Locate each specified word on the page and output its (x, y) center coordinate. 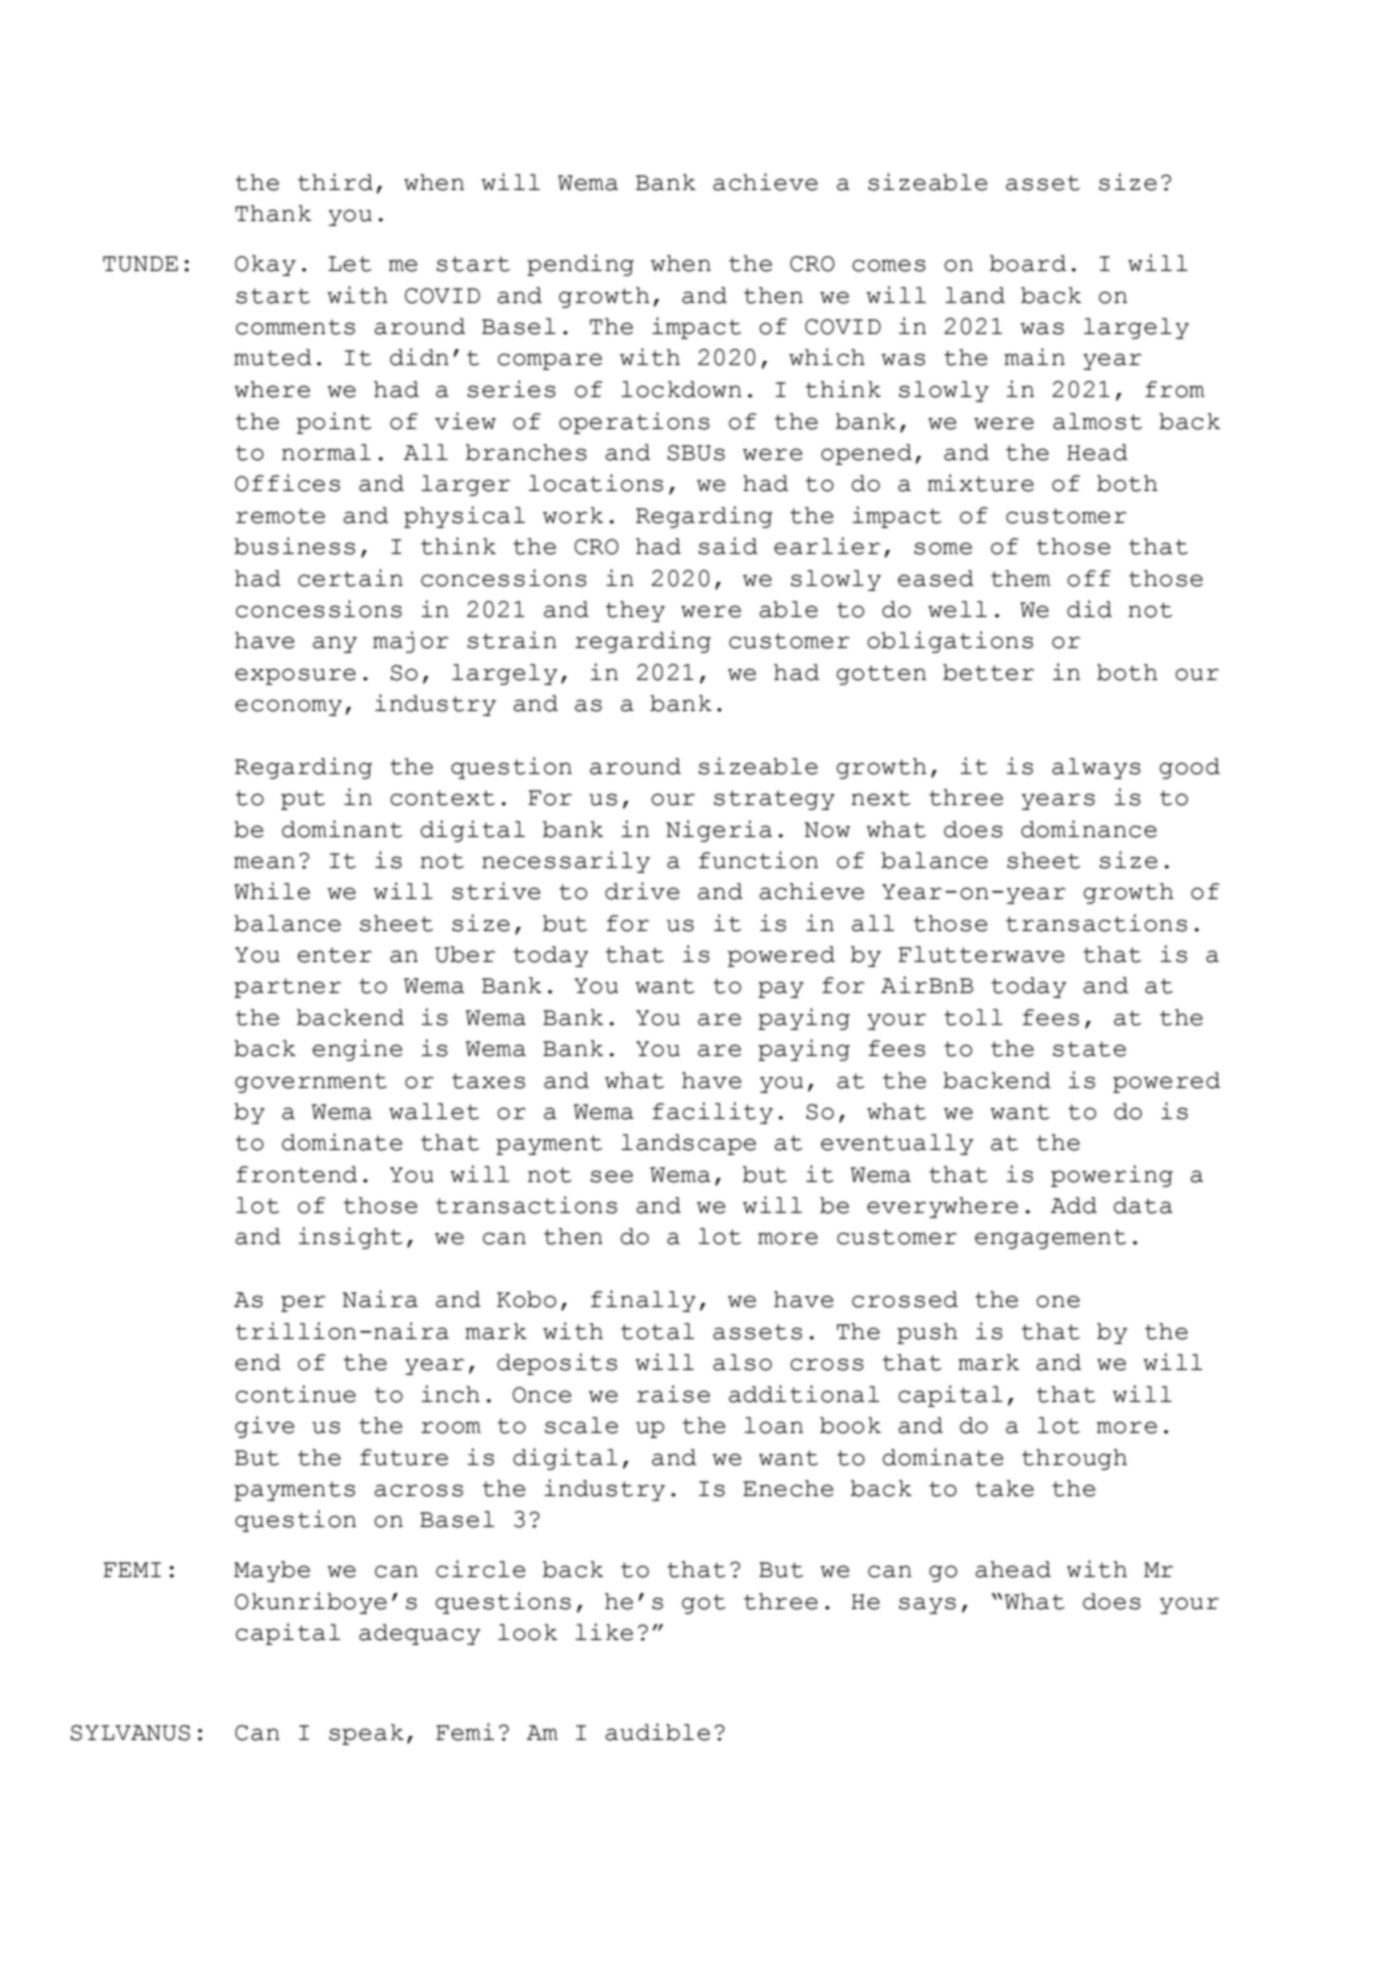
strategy (774, 800)
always (1096, 768)
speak (366, 1734)
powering (1112, 1176)
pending (580, 265)
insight (350, 1238)
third (335, 182)
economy (288, 707)
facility (712, 1113)
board (1028, 263)
